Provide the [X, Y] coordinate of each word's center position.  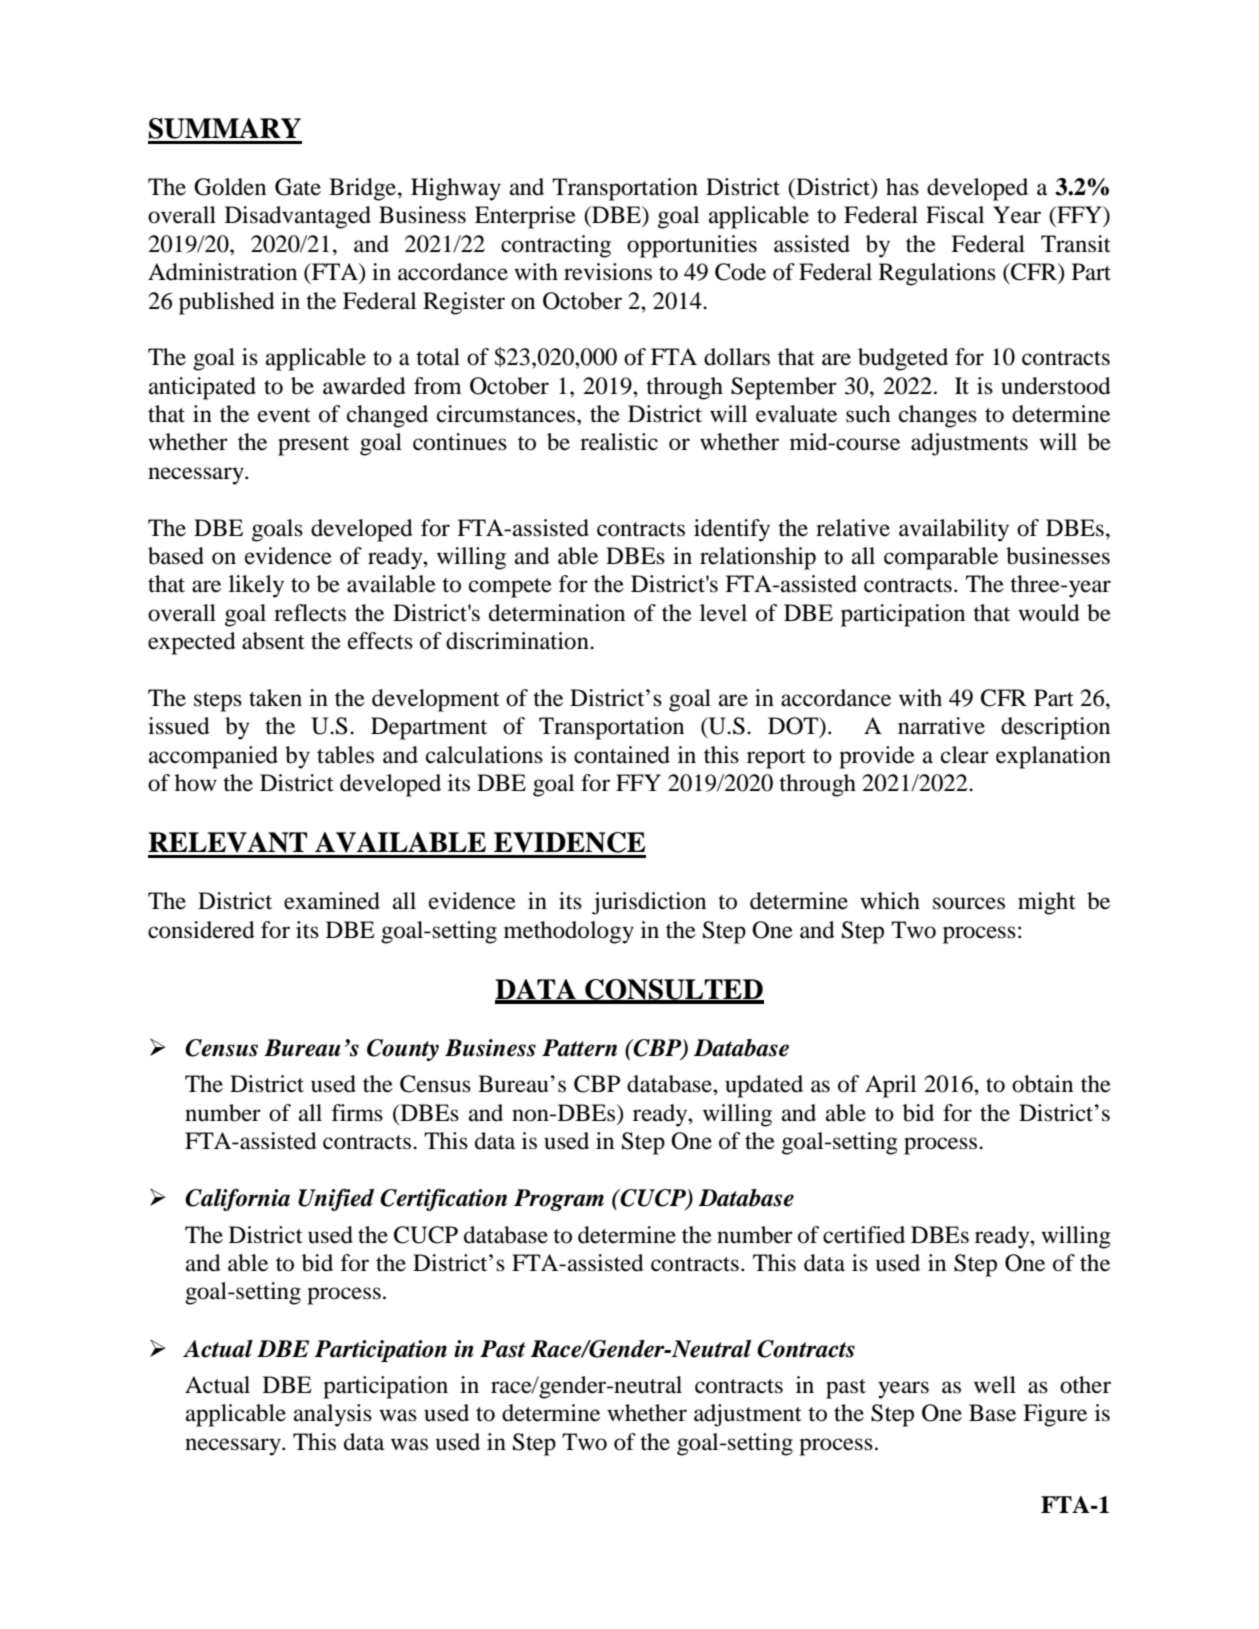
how [196, 783]
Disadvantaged [298, 217]
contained [622, 755]
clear [965, 755]
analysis [333, 1415]
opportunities [692, 246]
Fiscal [955, 215]
